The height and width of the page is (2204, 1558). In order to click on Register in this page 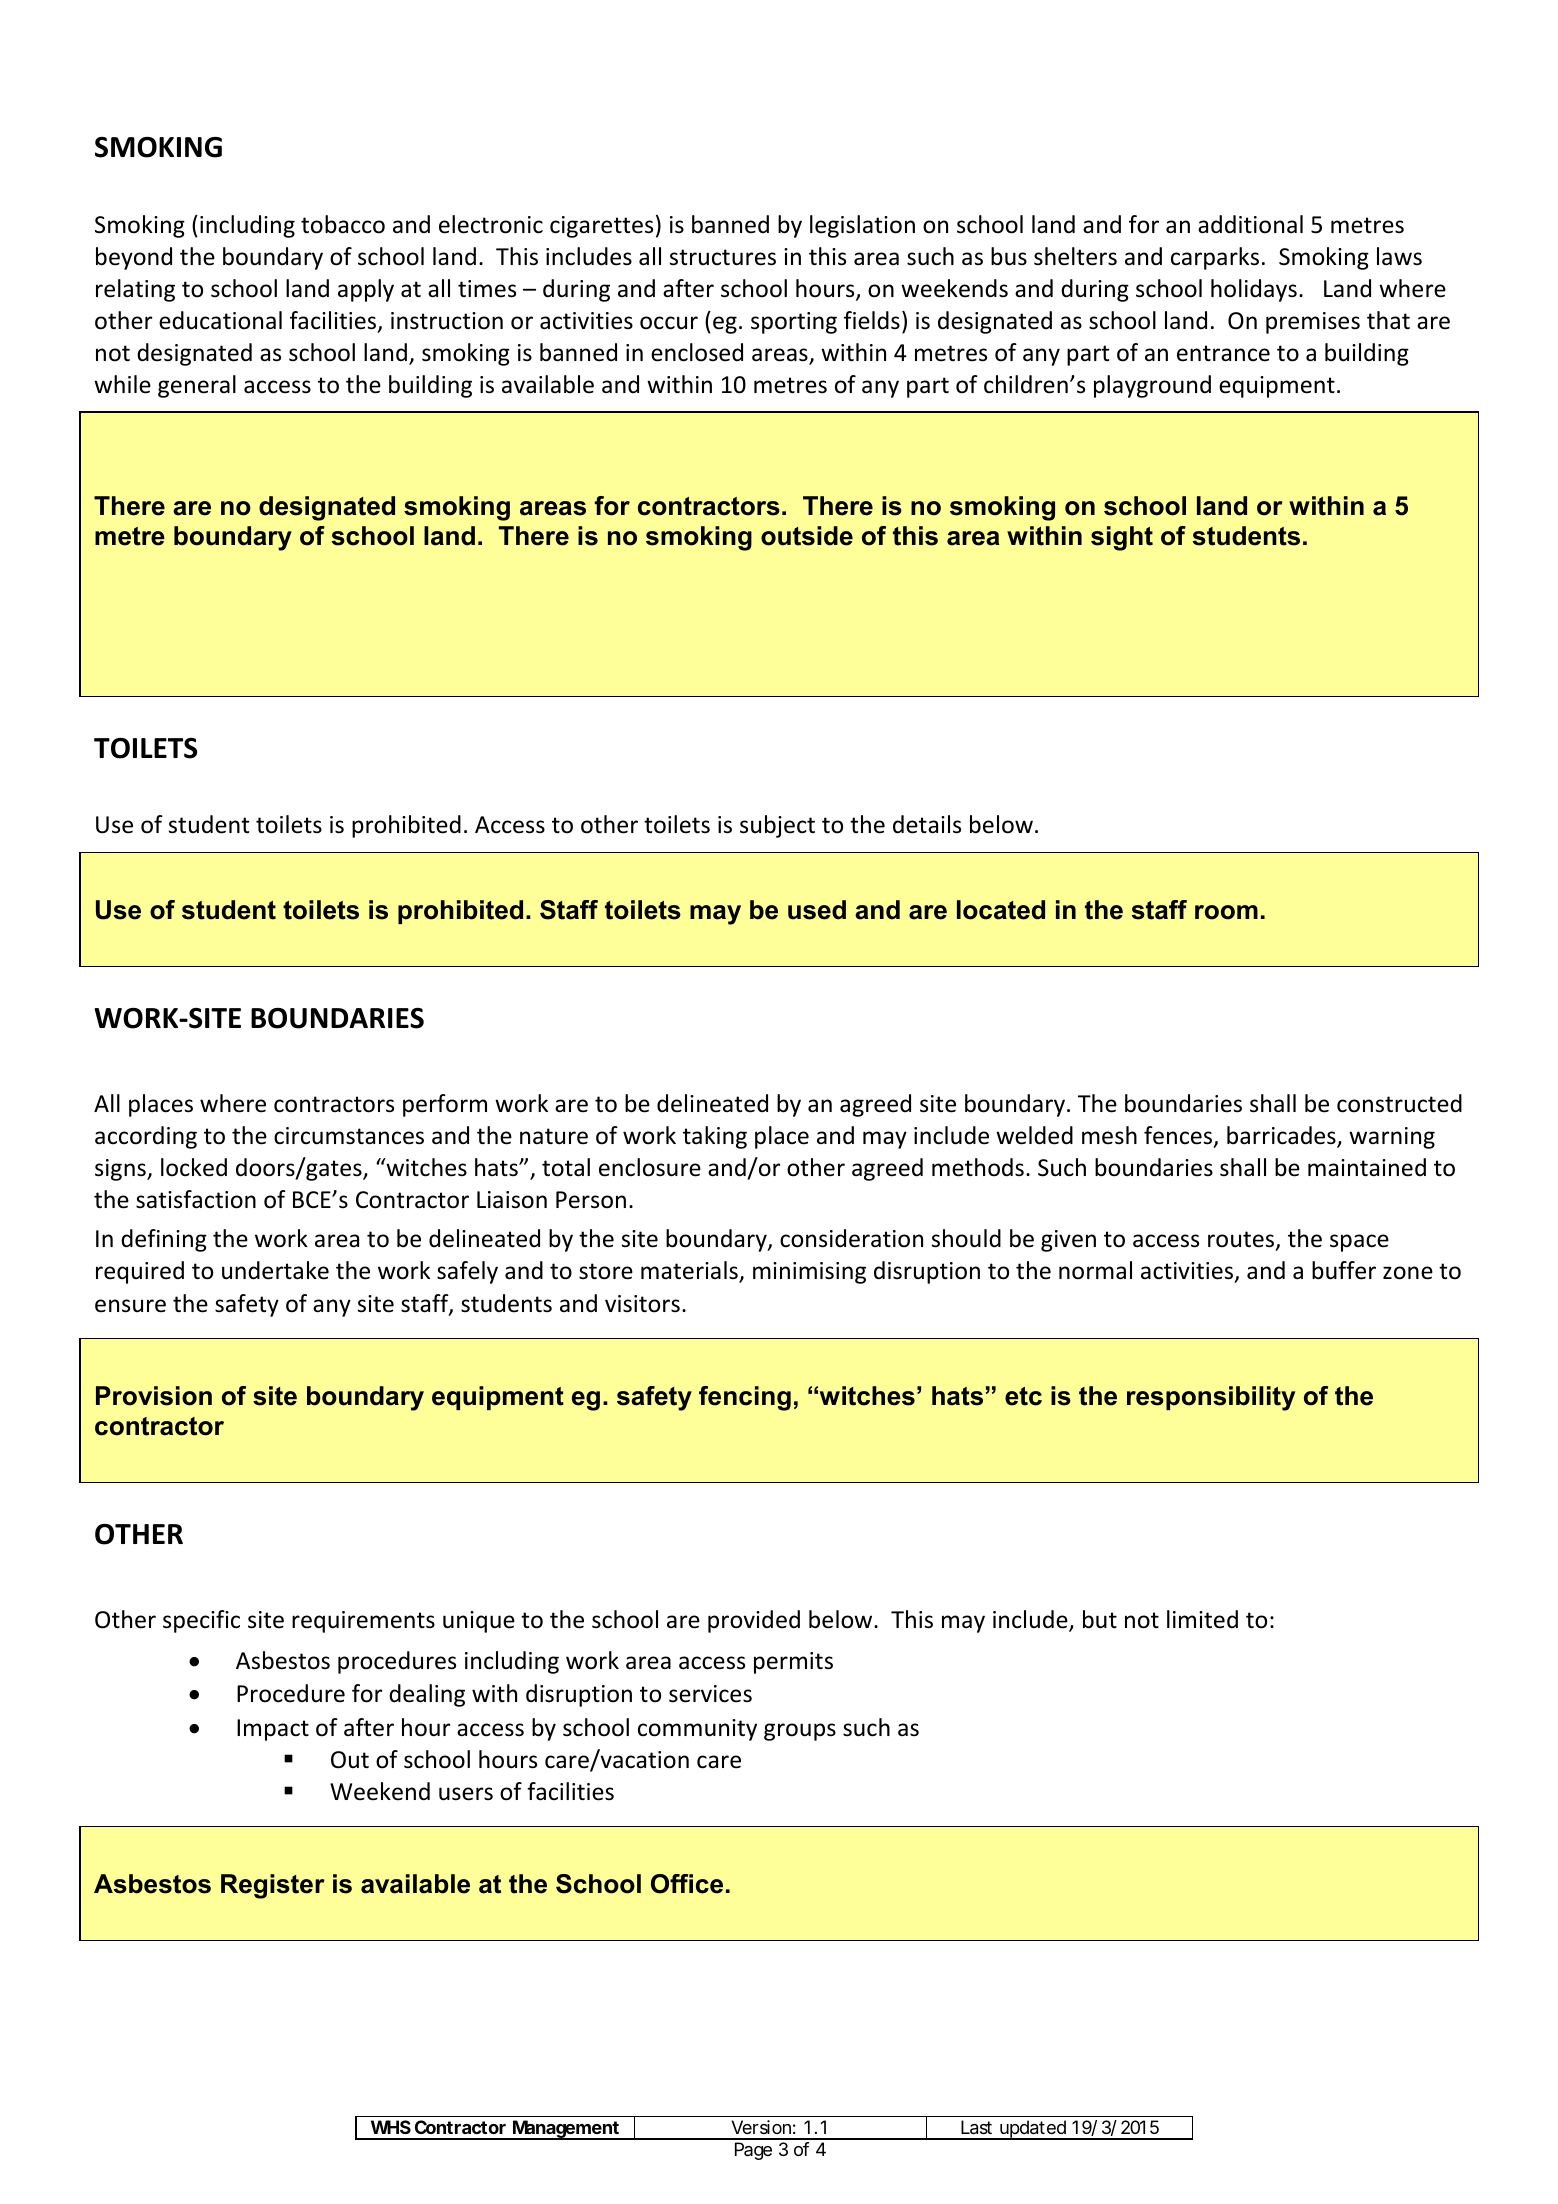, I will do `click(273, 1886)`.
